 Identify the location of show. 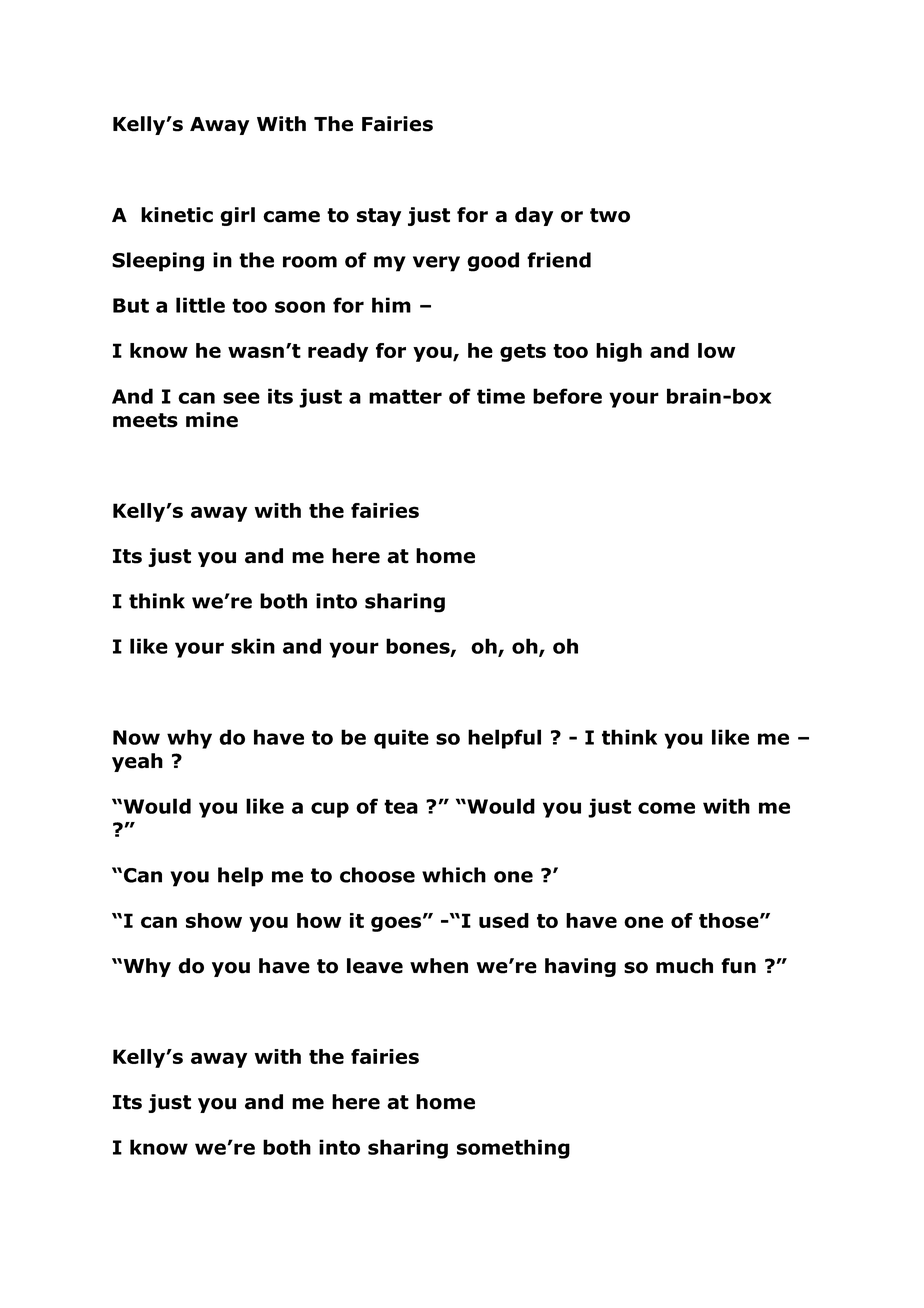
(214, 920).
